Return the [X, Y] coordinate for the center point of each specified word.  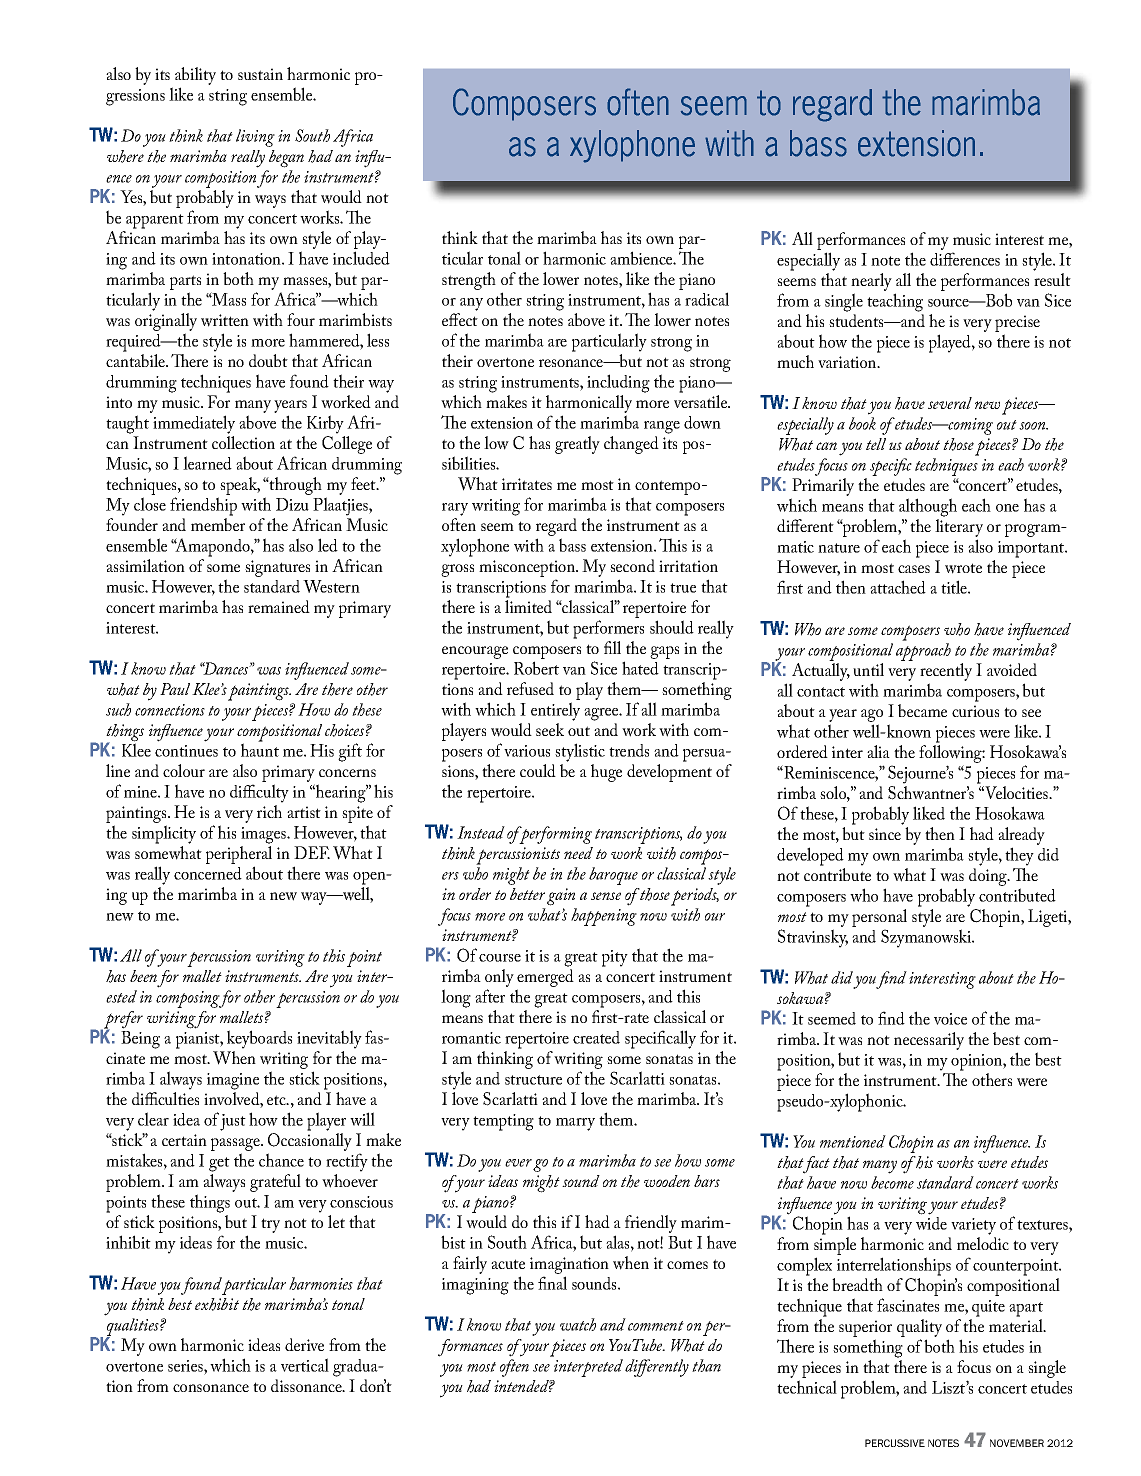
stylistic [580, 752]
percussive [895, 1443]
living [255, 138]
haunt [260, 749]
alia [878, 751]
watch [578, 1324]
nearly [871, 283]
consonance [211, 1388]
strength [469, 281]
